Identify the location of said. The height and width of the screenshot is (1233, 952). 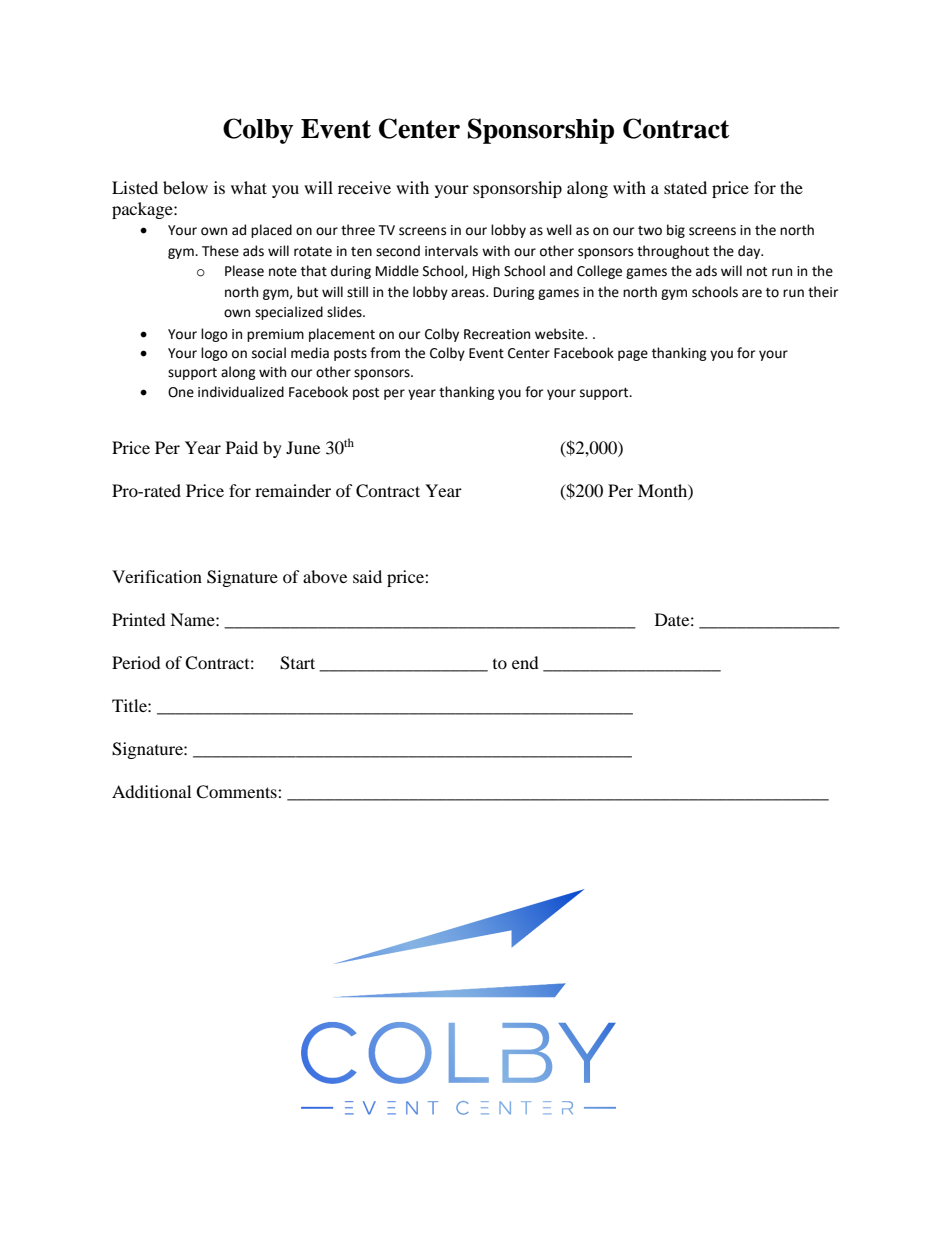
(367, 576).
